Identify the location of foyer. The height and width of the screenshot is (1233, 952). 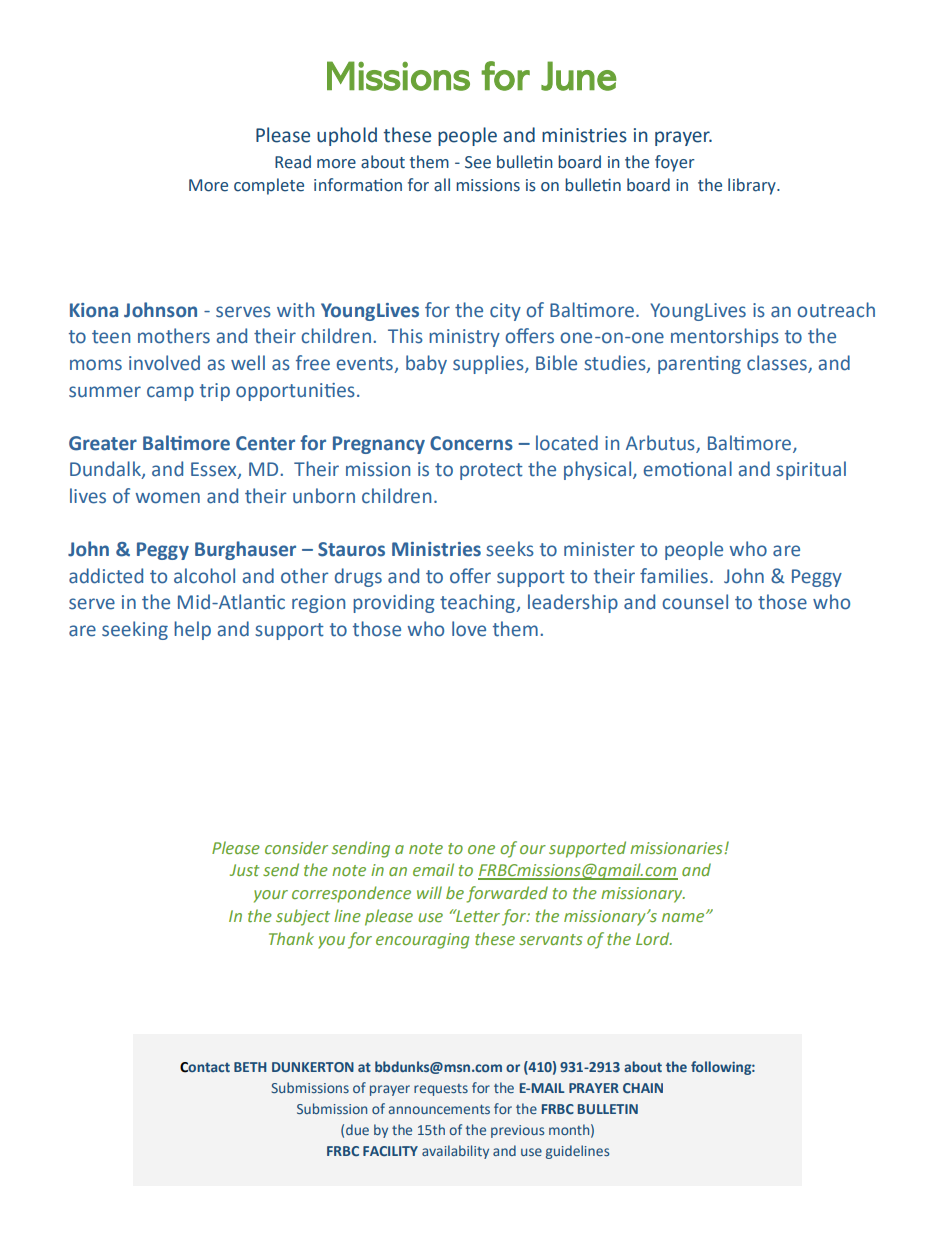
(675, 163).
